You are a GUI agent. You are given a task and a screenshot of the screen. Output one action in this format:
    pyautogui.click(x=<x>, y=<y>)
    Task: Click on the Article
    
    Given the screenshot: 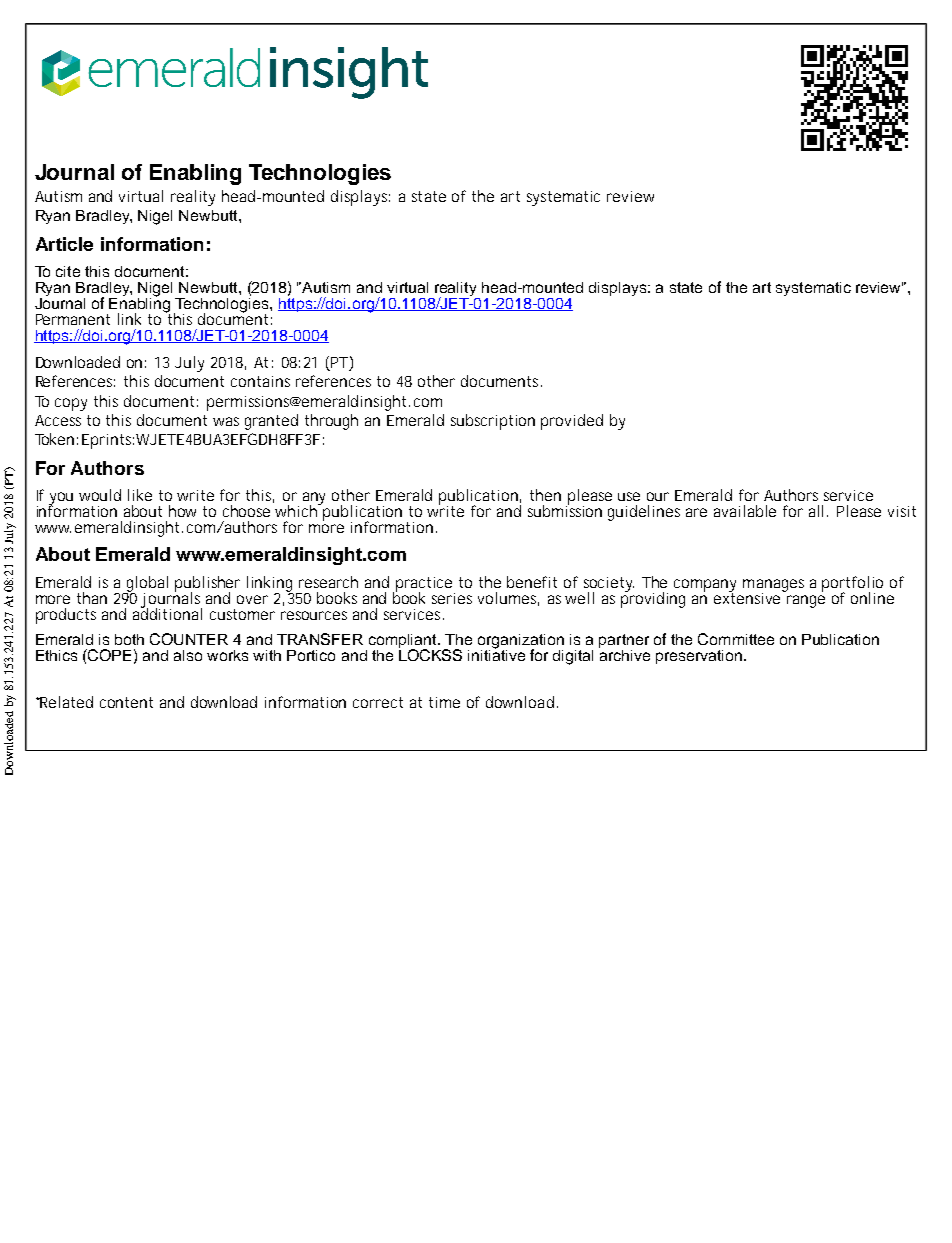 What is the action you would take?
    pyautogui.click(x=64, y=244)
